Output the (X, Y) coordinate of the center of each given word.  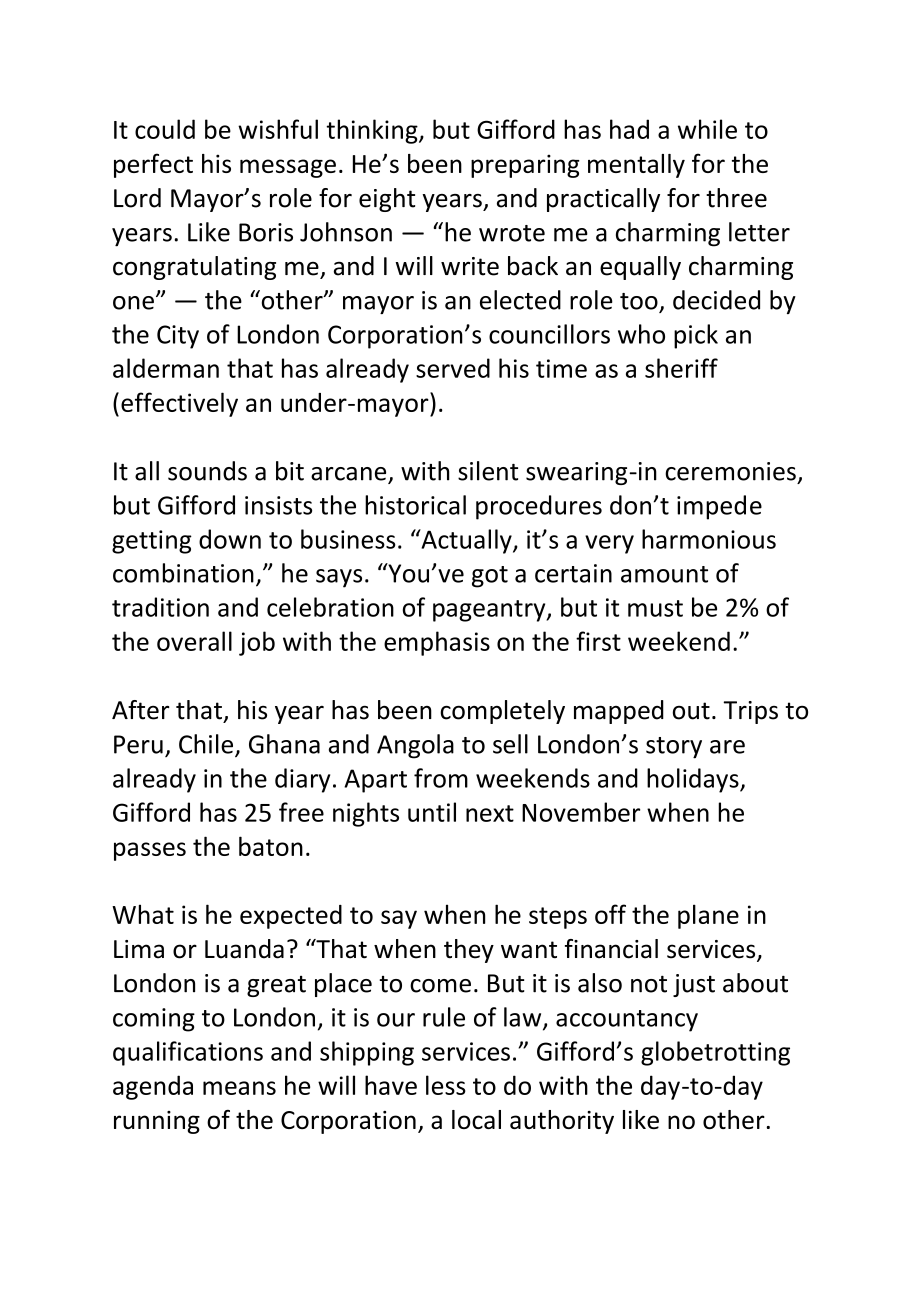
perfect (153, 165)
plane (708, 916)
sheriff (681, 368)
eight (387, 200)
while (707, 129)
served (453, 368)
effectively (179, 404)
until (432, 812)
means (239, 1088)
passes (150, 851)
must (655, 608)
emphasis (437, 643)
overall (194, 641)
